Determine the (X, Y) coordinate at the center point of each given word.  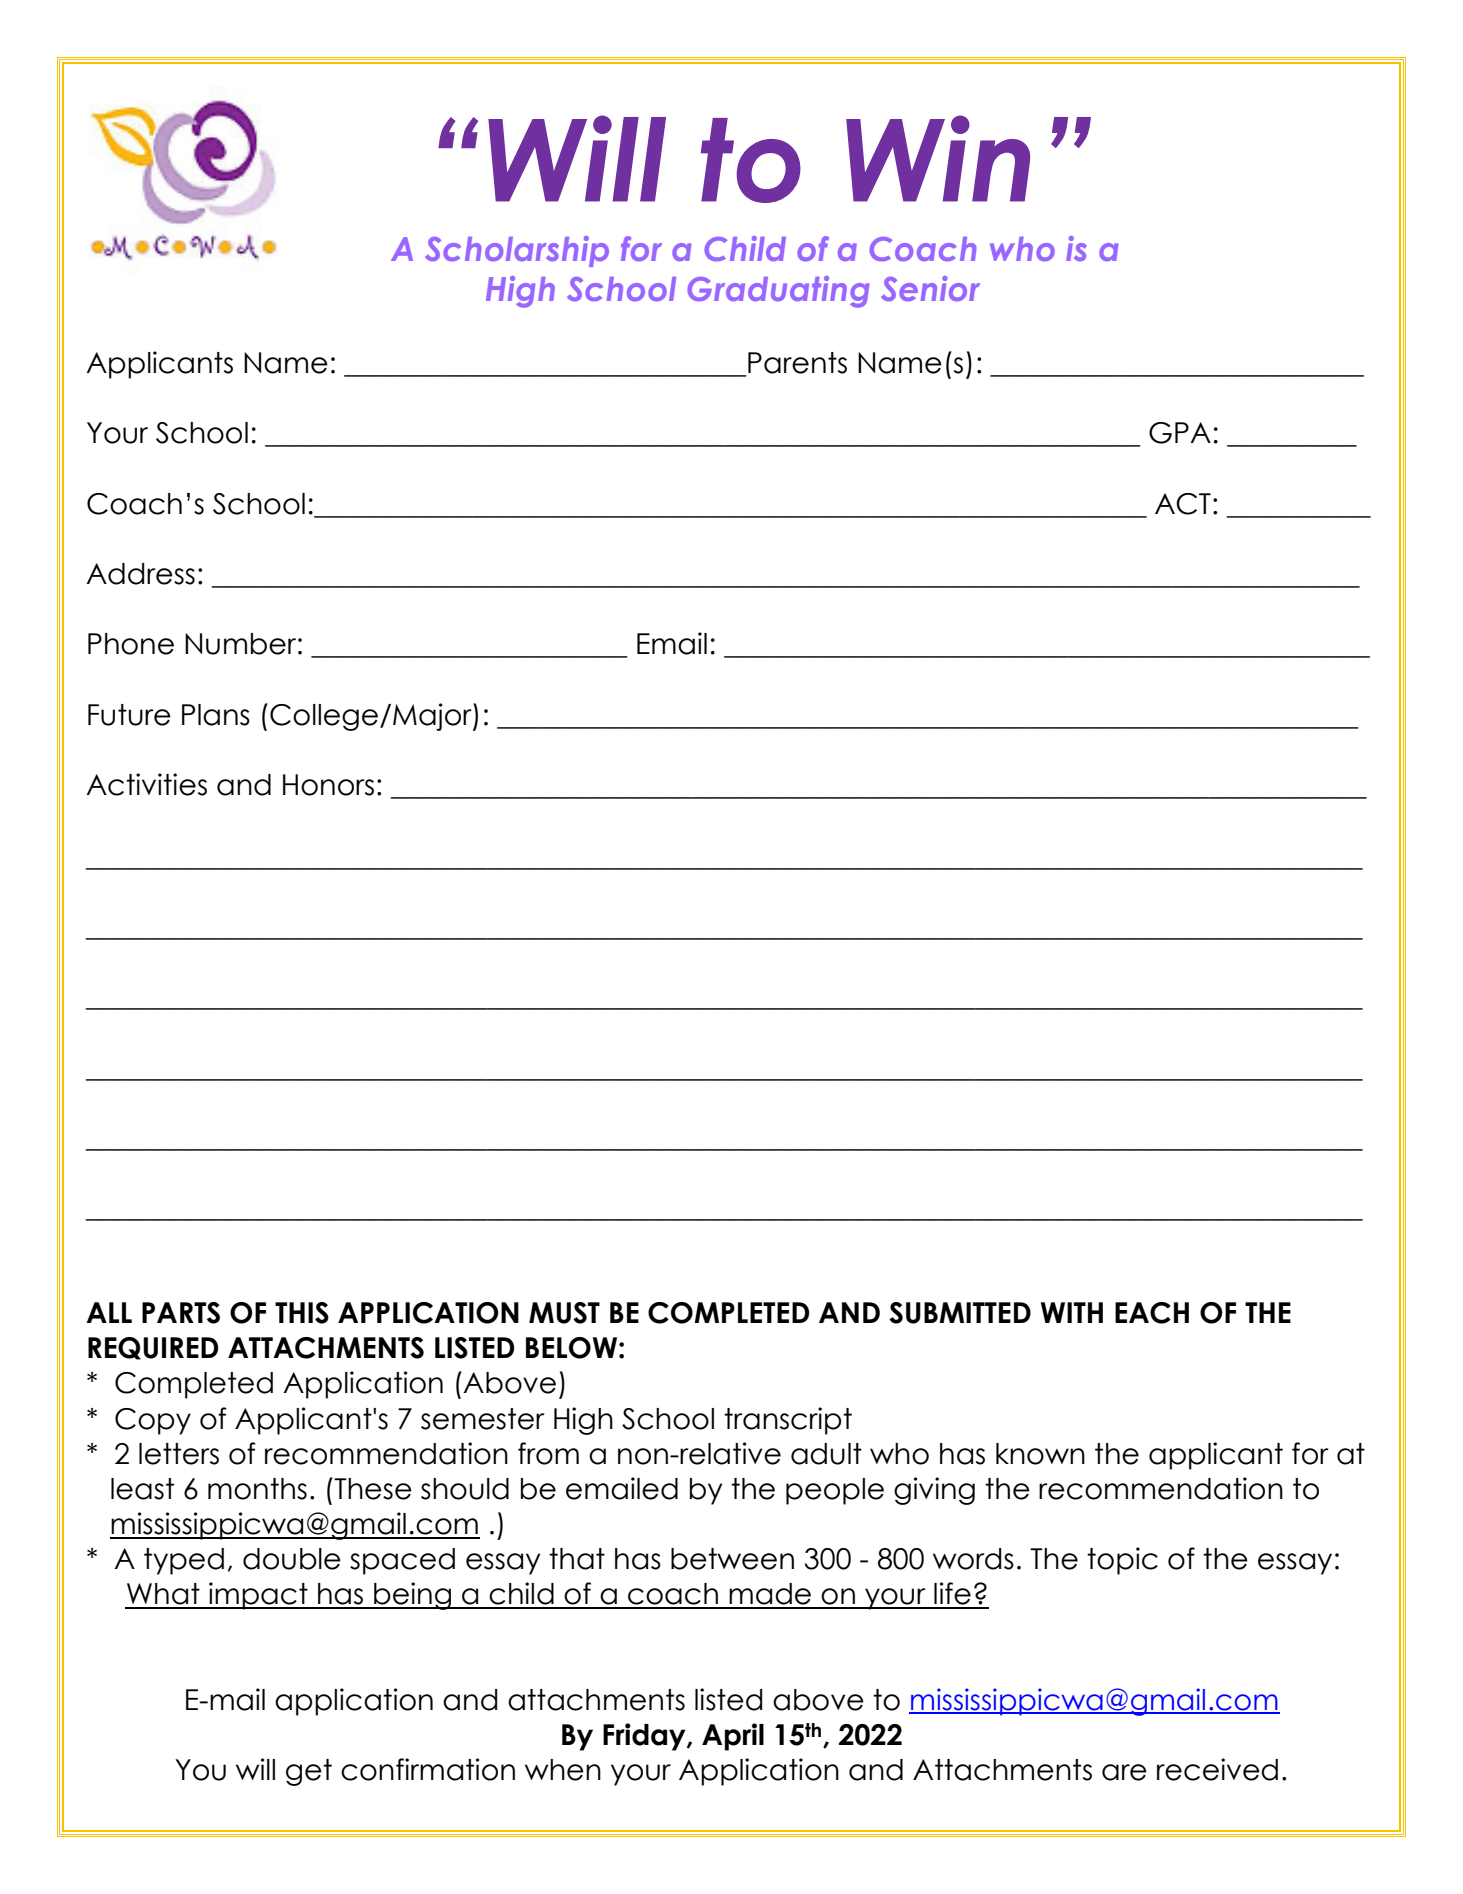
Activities (146, 784)
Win (938, 158)
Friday (645, 1737)
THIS (302, 1313)
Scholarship (517, 251)
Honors (328, 785)
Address (140, 574)
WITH (1072, 1312)
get (309, 1772)
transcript (788, 1421)
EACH (1152, 1313)
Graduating (778, 292)
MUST (564, 1313)
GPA (1180, 433)
